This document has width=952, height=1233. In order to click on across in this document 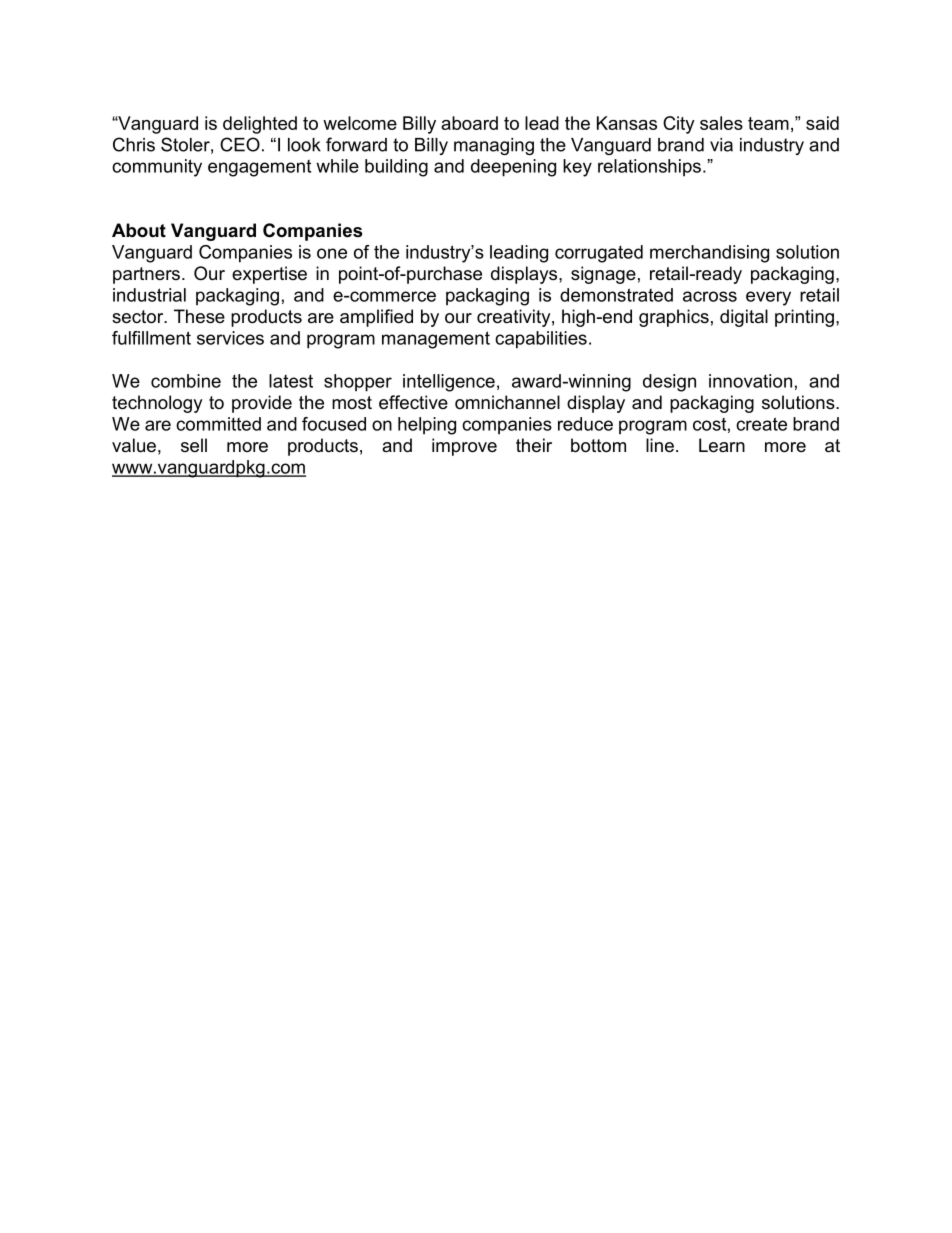, I will do `click(710, 296)`.
